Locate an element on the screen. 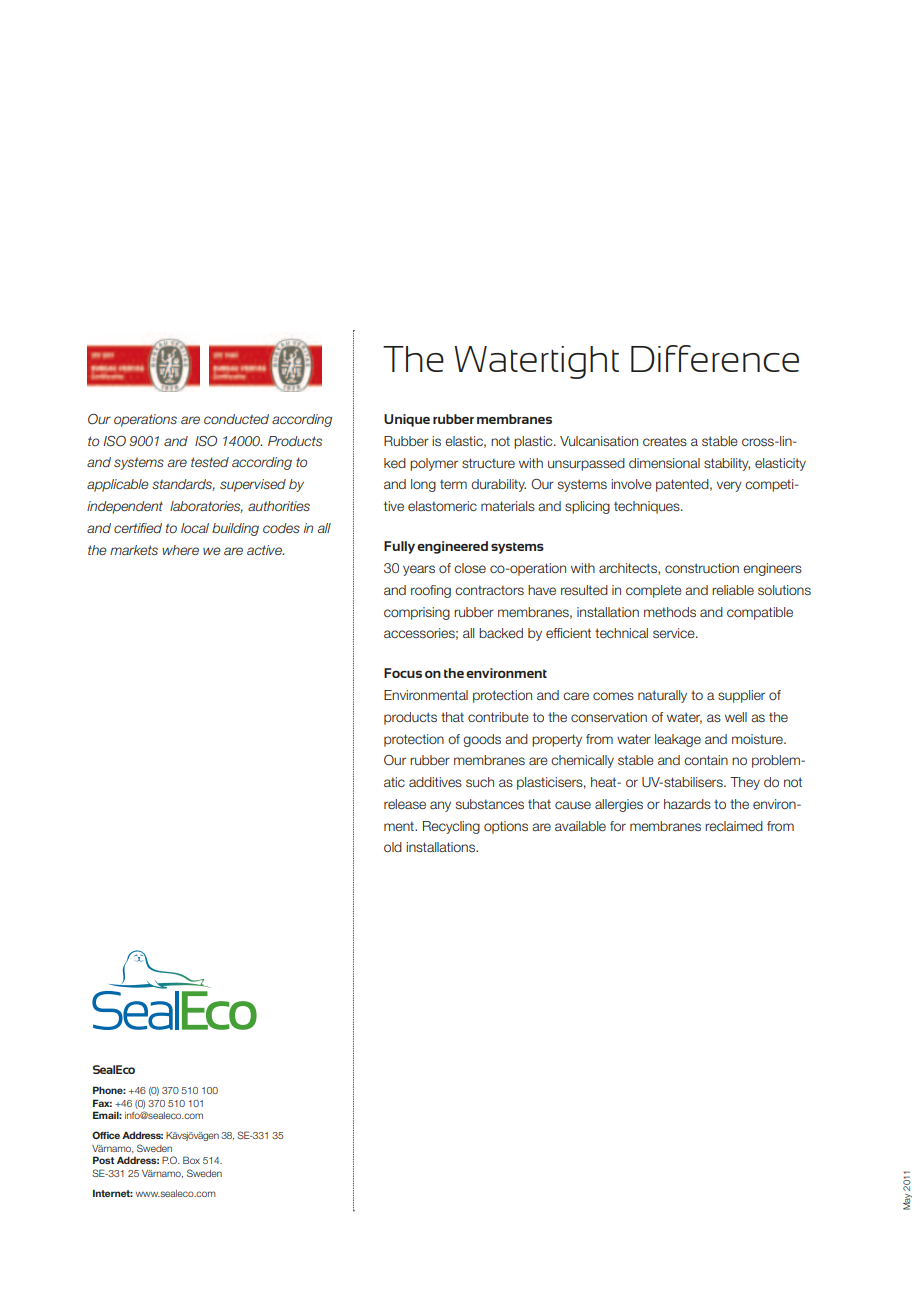  reclaimed is located at coordinates (734, 826).
